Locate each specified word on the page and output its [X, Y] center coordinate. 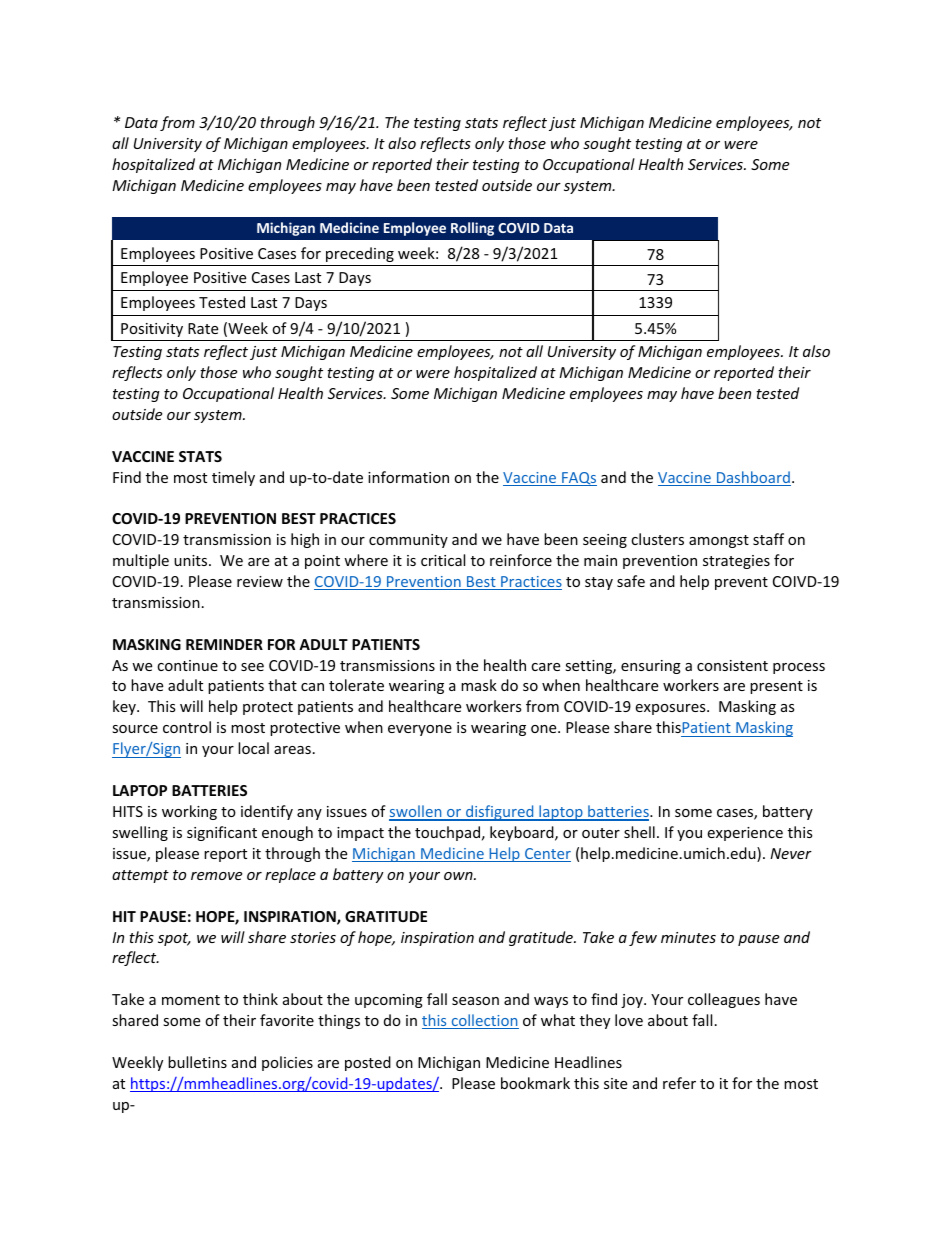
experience [745, 834]
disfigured [500, 813]
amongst [719, 541]
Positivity [152, 330]
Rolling [472, 229]
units [192, 560]
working [189, 812]
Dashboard [752, 478]
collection [484, 1021]
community [408, 541]
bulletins [197, 1062]
